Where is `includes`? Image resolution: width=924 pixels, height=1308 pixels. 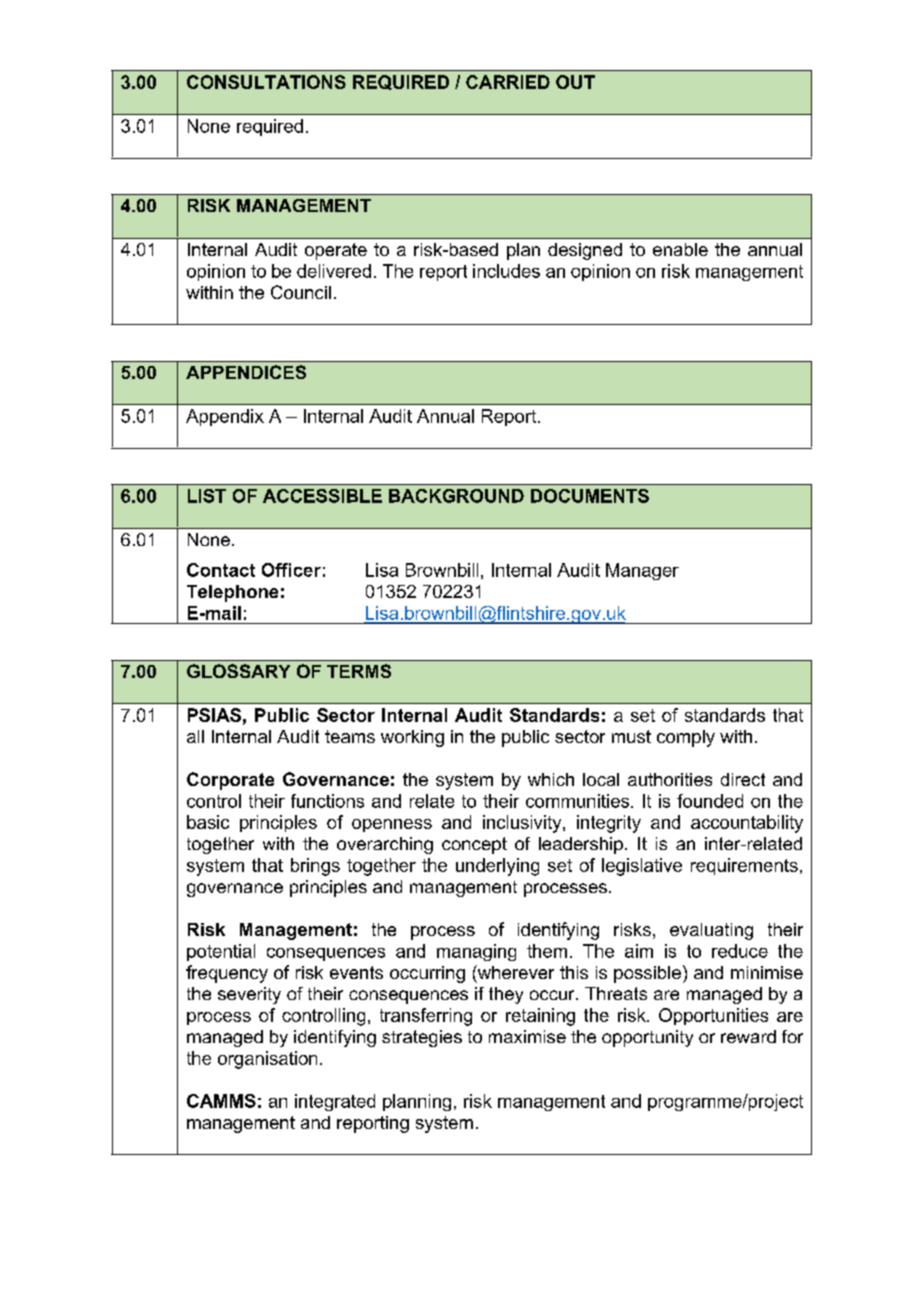
includes is located at coordinates (506, 271).
